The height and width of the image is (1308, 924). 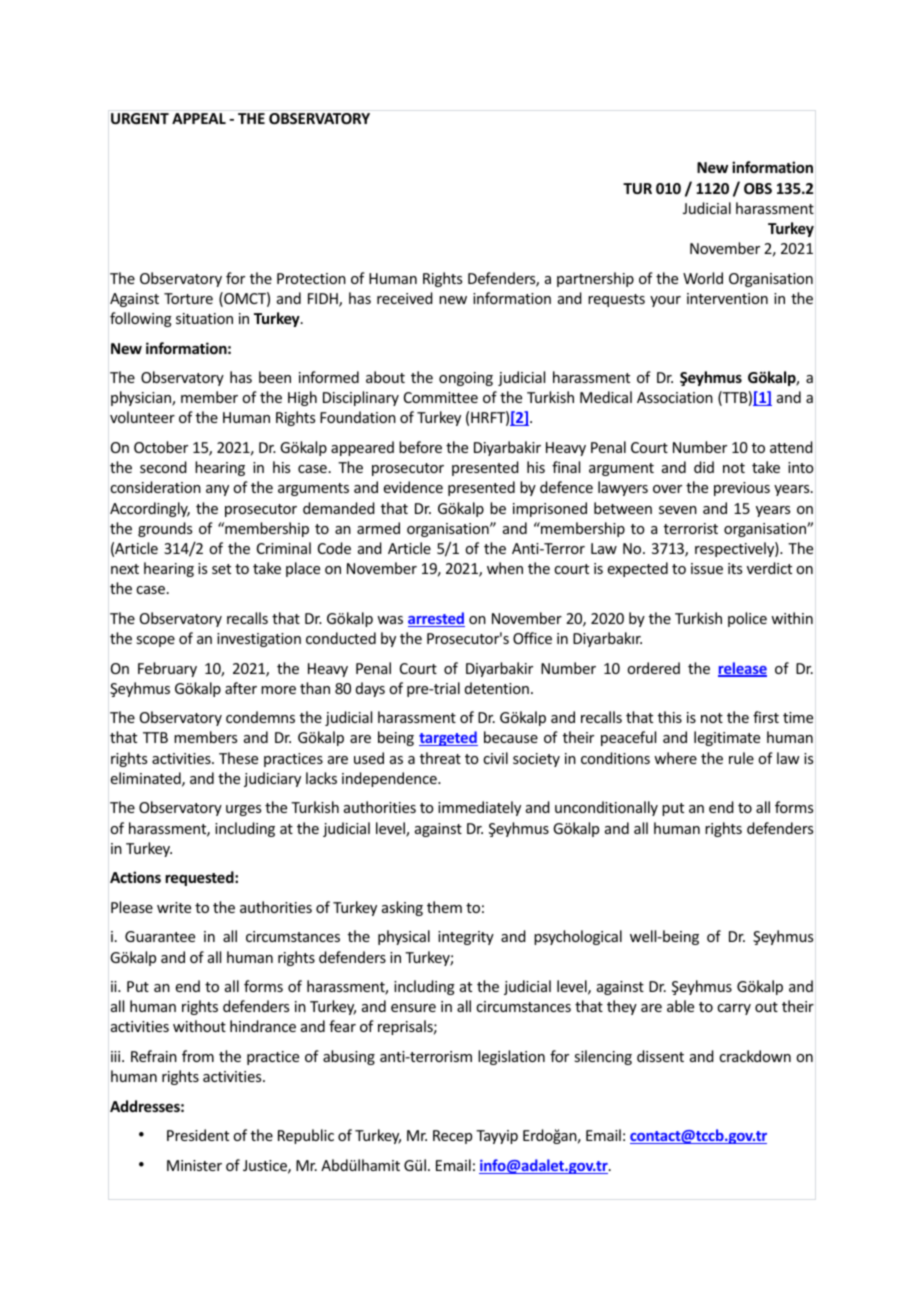 What do you see at coordinates (479, 808) in the image?
I see `immediately` at bounding box center [479, 808].
